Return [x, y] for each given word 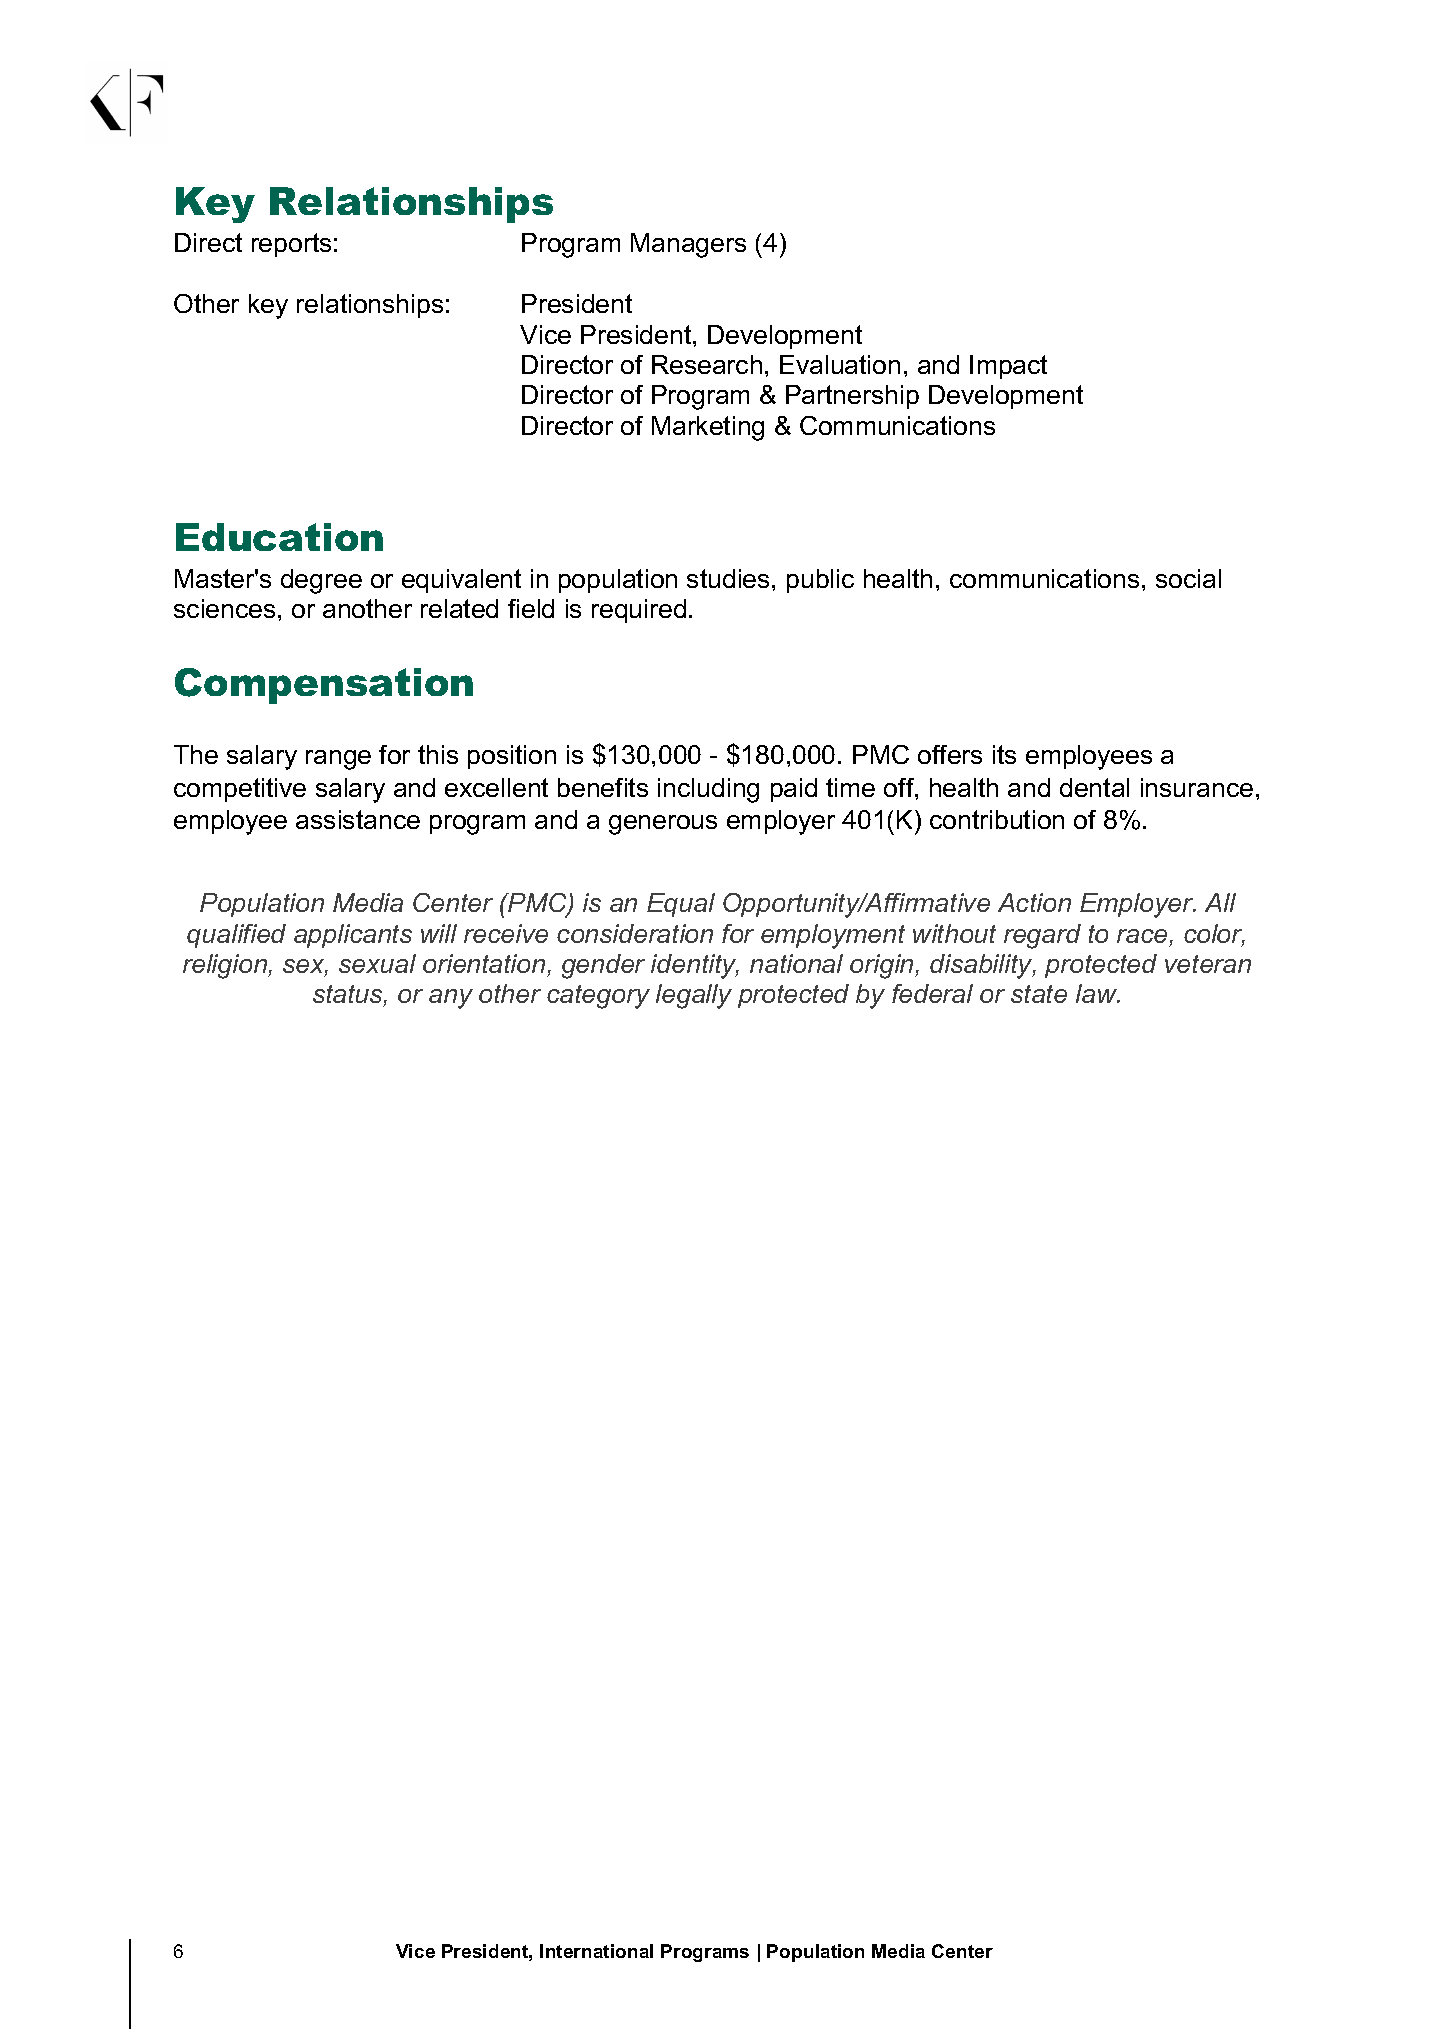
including [708, 790]
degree [321, 581]
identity [695, 966]
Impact [1008, 367]
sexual [377, 963]
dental [1094, 787]
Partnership [852, 397]
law [1097, 993]
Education [279, 537]
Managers [688, 245]
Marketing [708, 428]
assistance [358, 819]
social [1188, 578]
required [639, 611]
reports [291, 245]
